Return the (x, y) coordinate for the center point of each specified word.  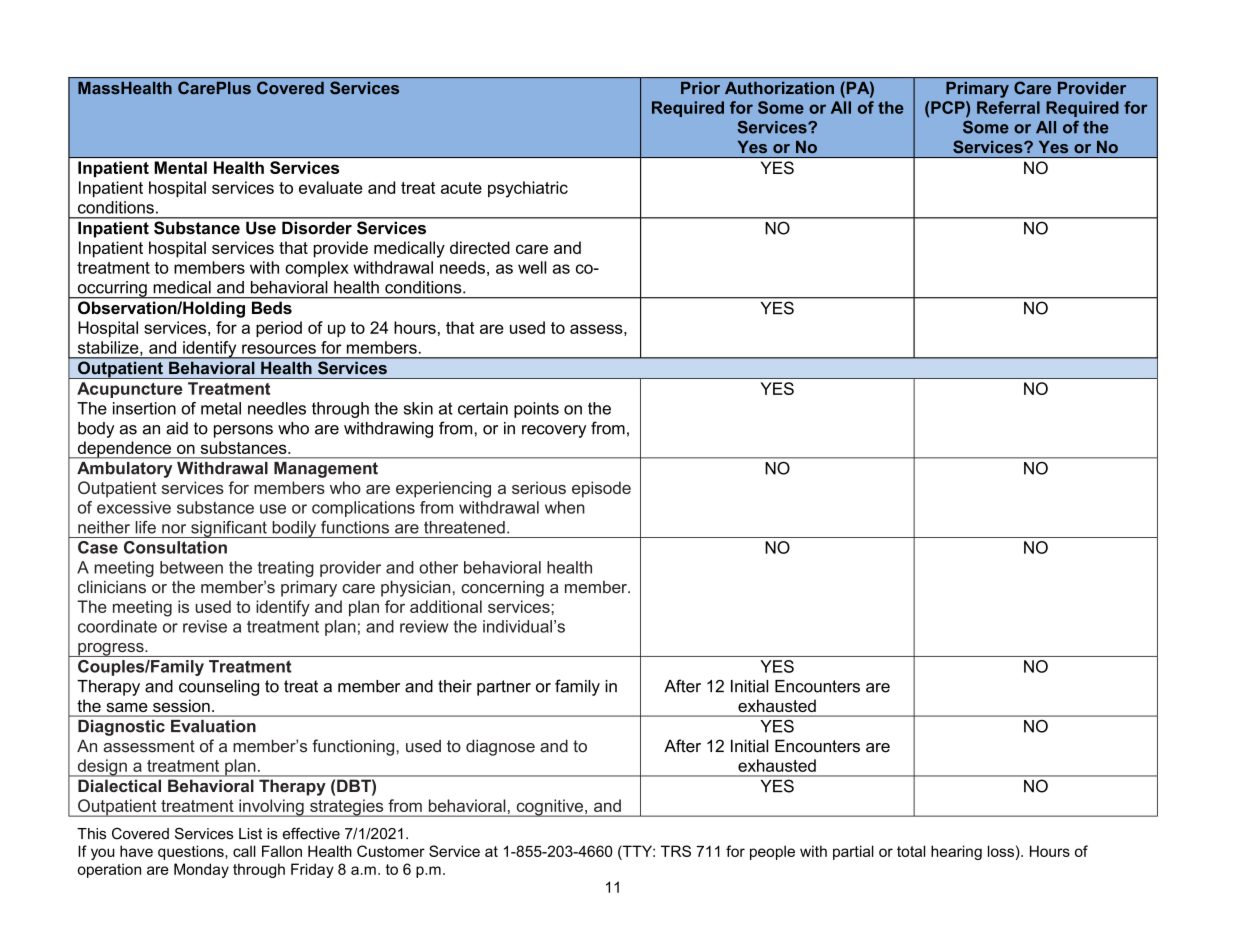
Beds (272, 308)
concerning (502, 589)
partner (504, 688)
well (532, 267)
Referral (1008, 107)
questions (192, 852)
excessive (134, 507)
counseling (219, 688)
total (911, 851)
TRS (676, 851)
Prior (700, 88)
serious (539, 487)
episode (601, 489)
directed (480, 247)
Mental (181, 167)
